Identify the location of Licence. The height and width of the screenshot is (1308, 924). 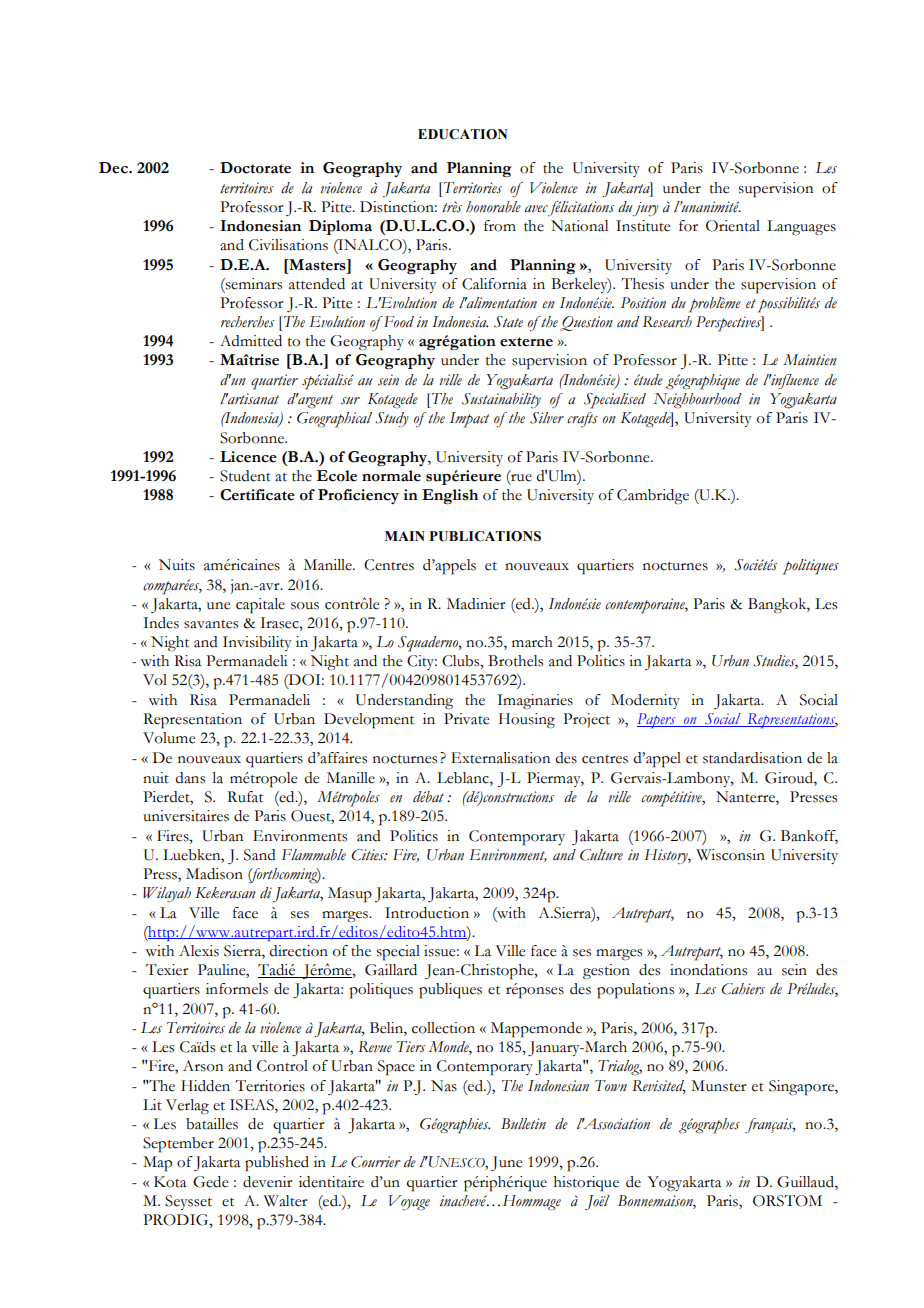
(248, 457).
